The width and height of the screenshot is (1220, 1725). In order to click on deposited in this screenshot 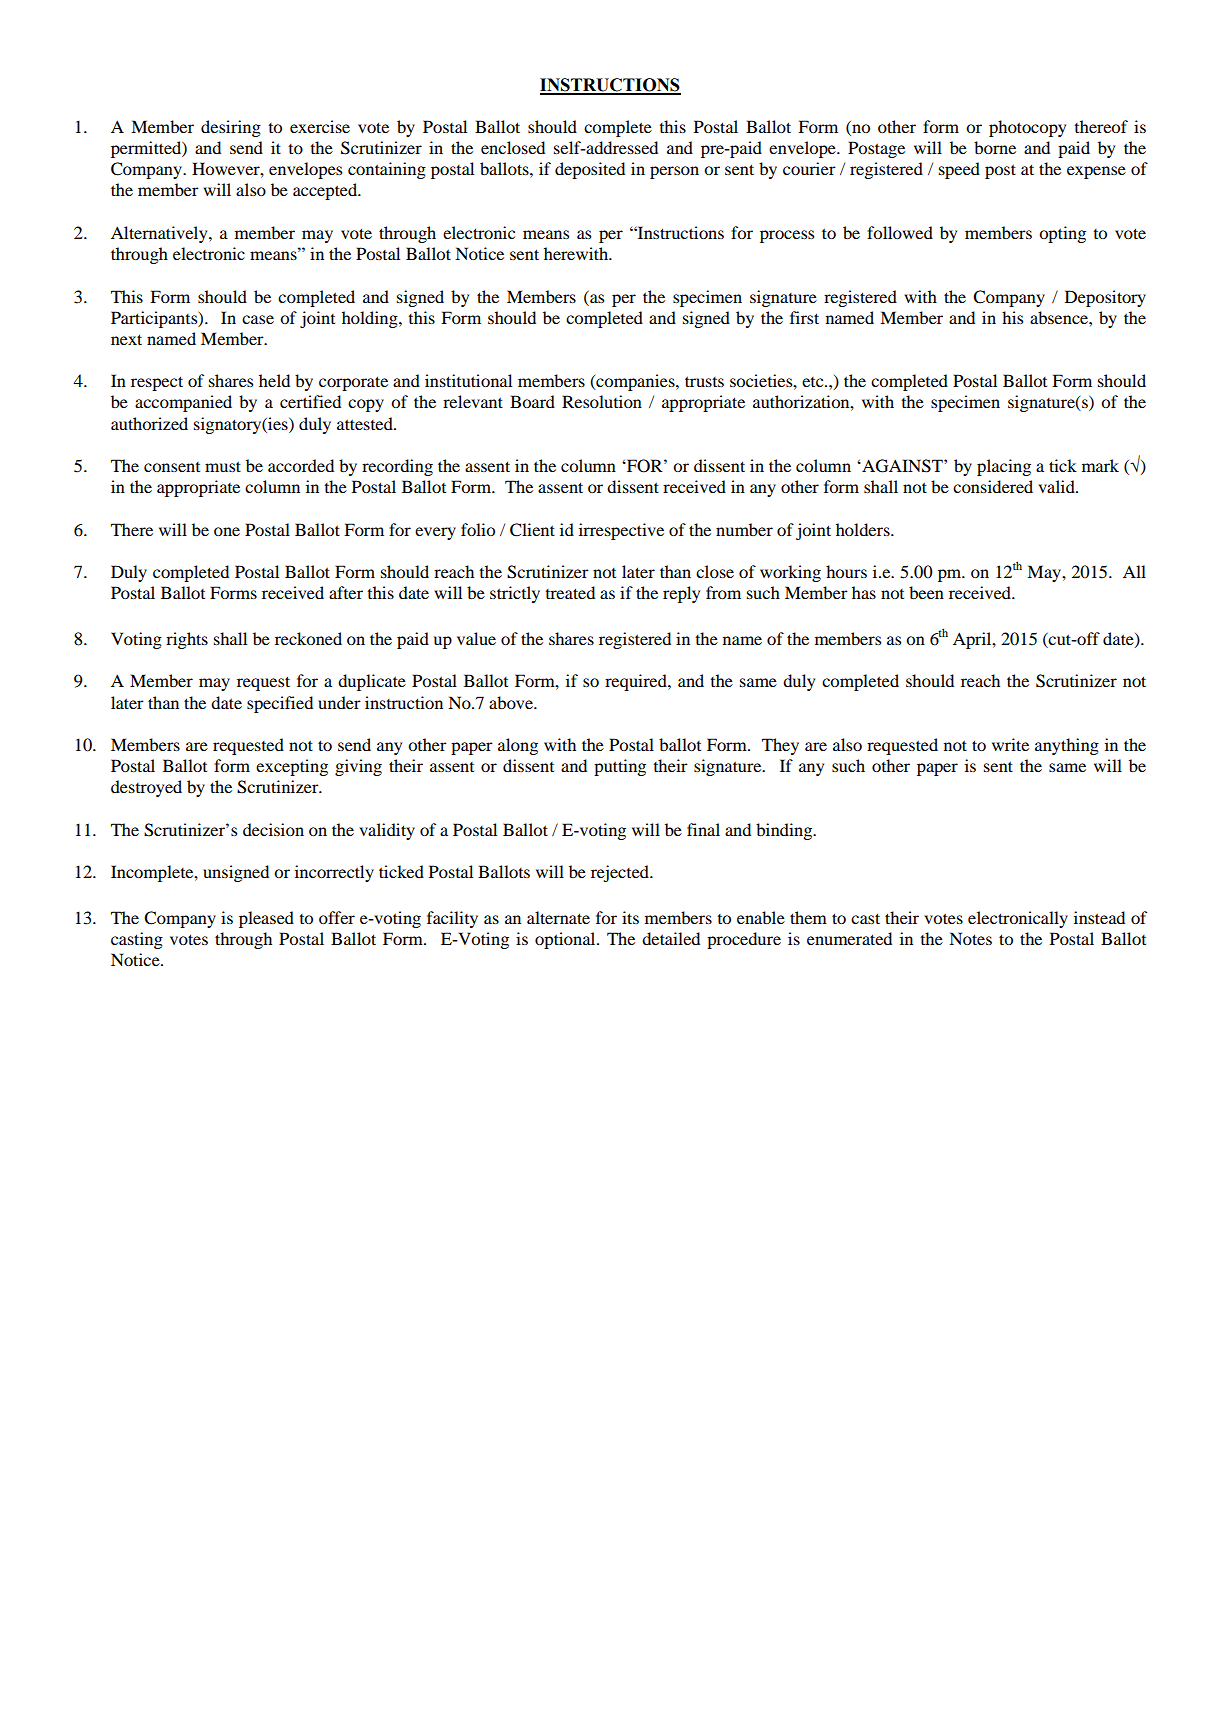, I will do `click(590, 170)`.
